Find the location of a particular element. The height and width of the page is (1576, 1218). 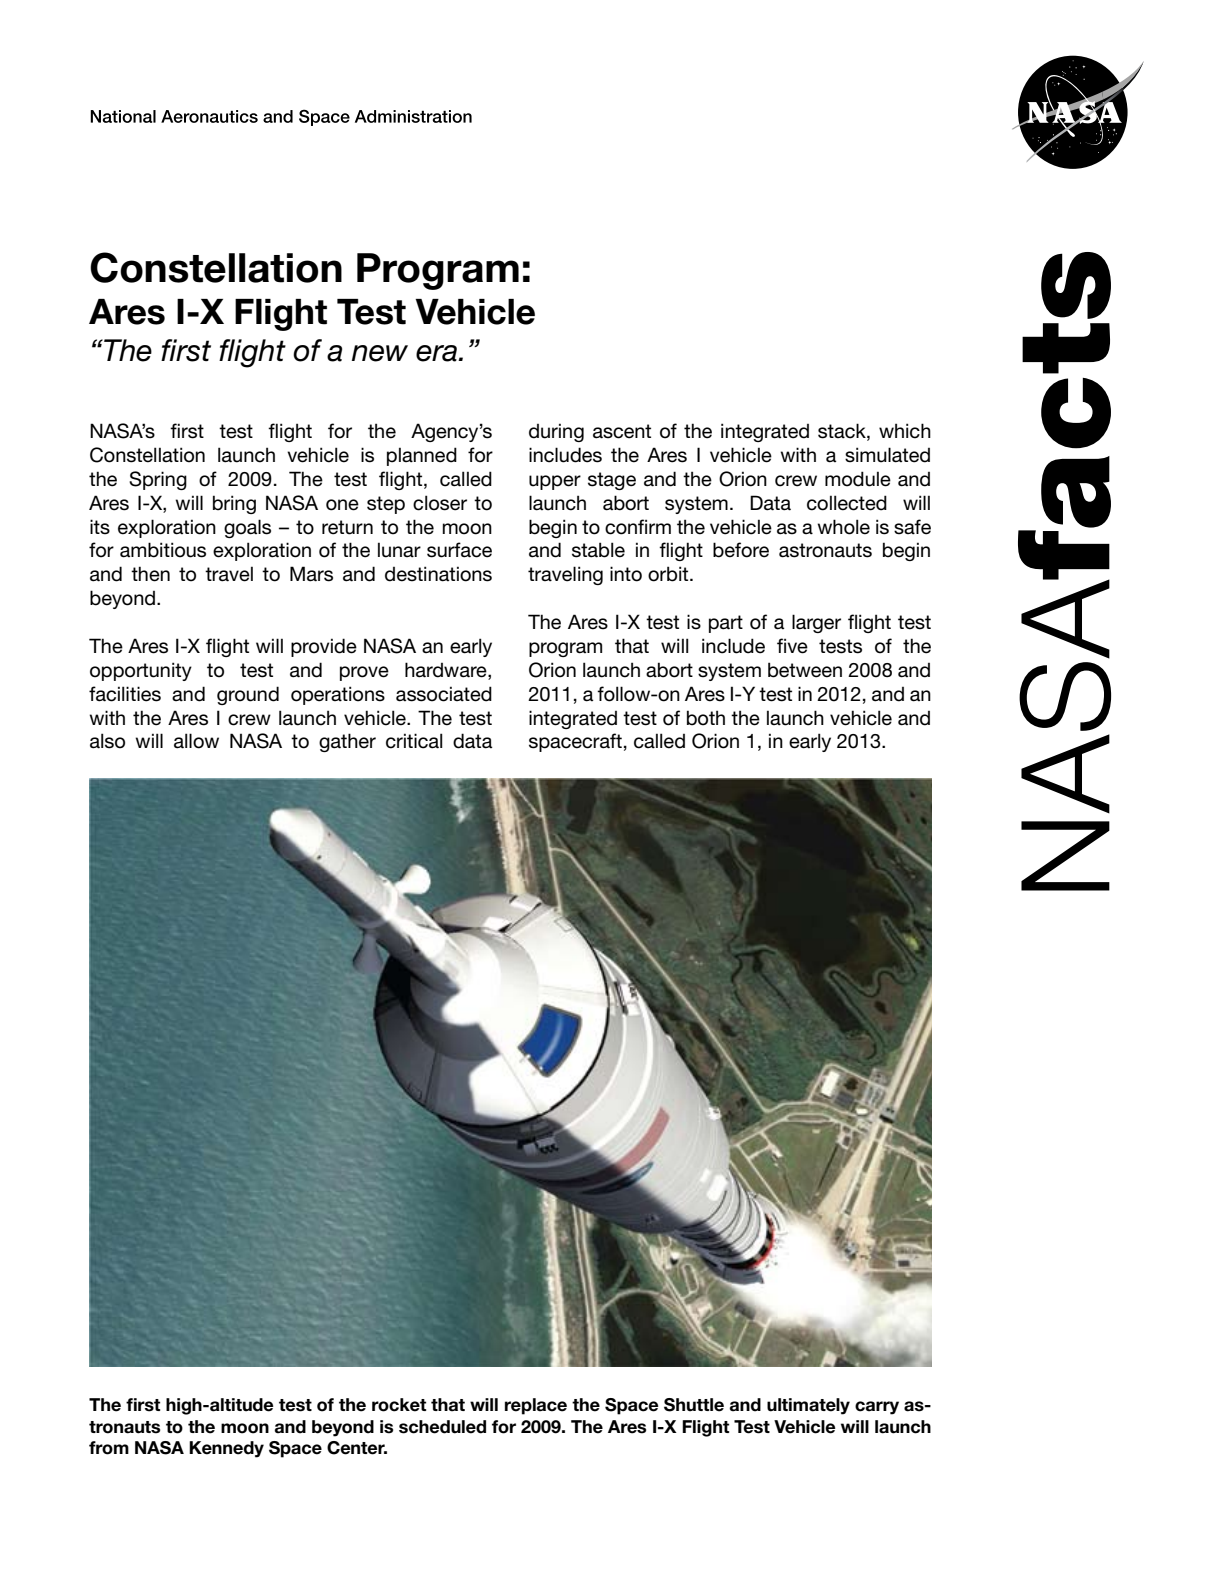

allow is located at coordinates (196, 741).
